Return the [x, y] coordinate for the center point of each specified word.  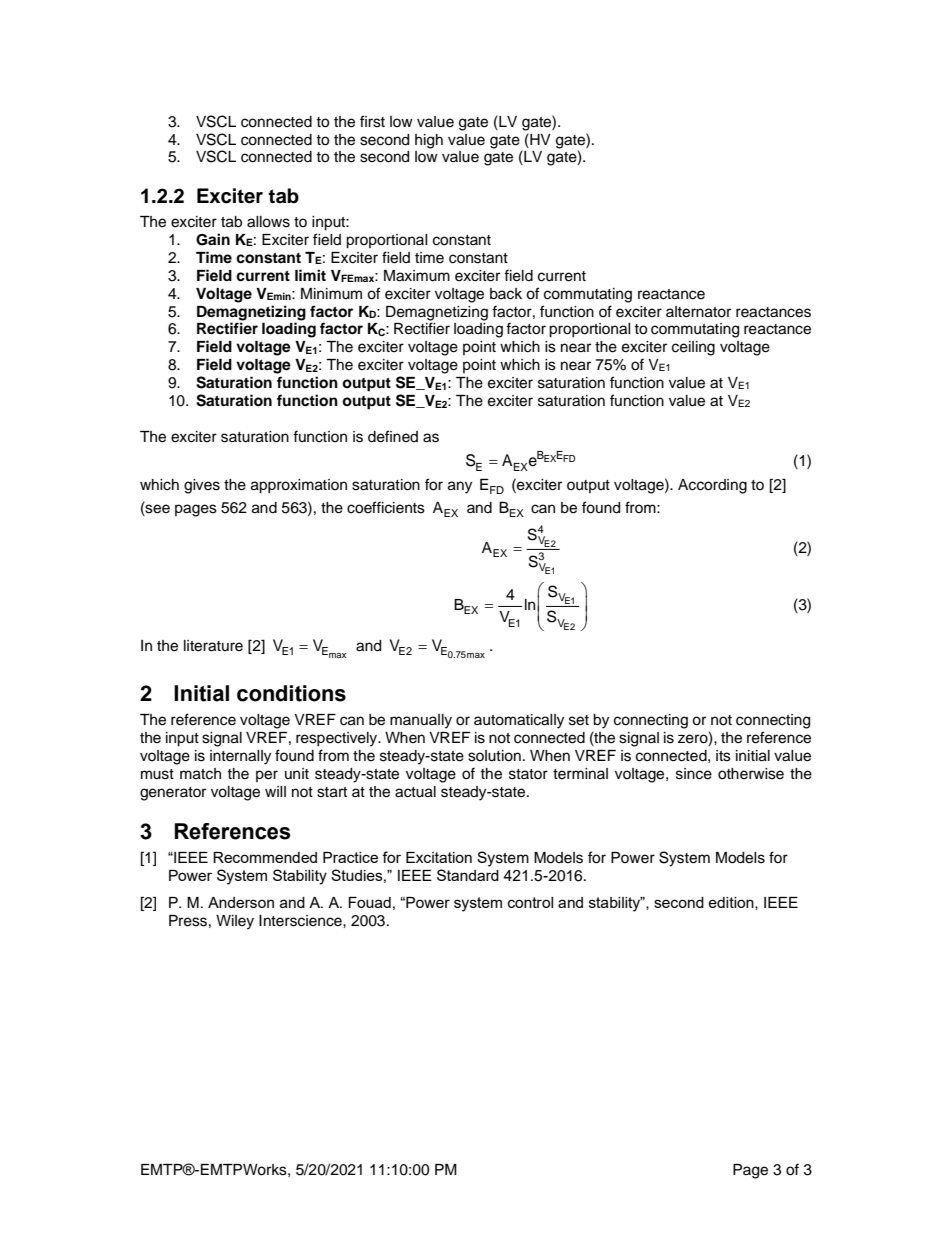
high [429, 141]
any [460, 487]
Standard [468, 875]
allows [268, 222]
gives [202, 486]
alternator [698, 312]
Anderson [241, 902]
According [712, 486]
